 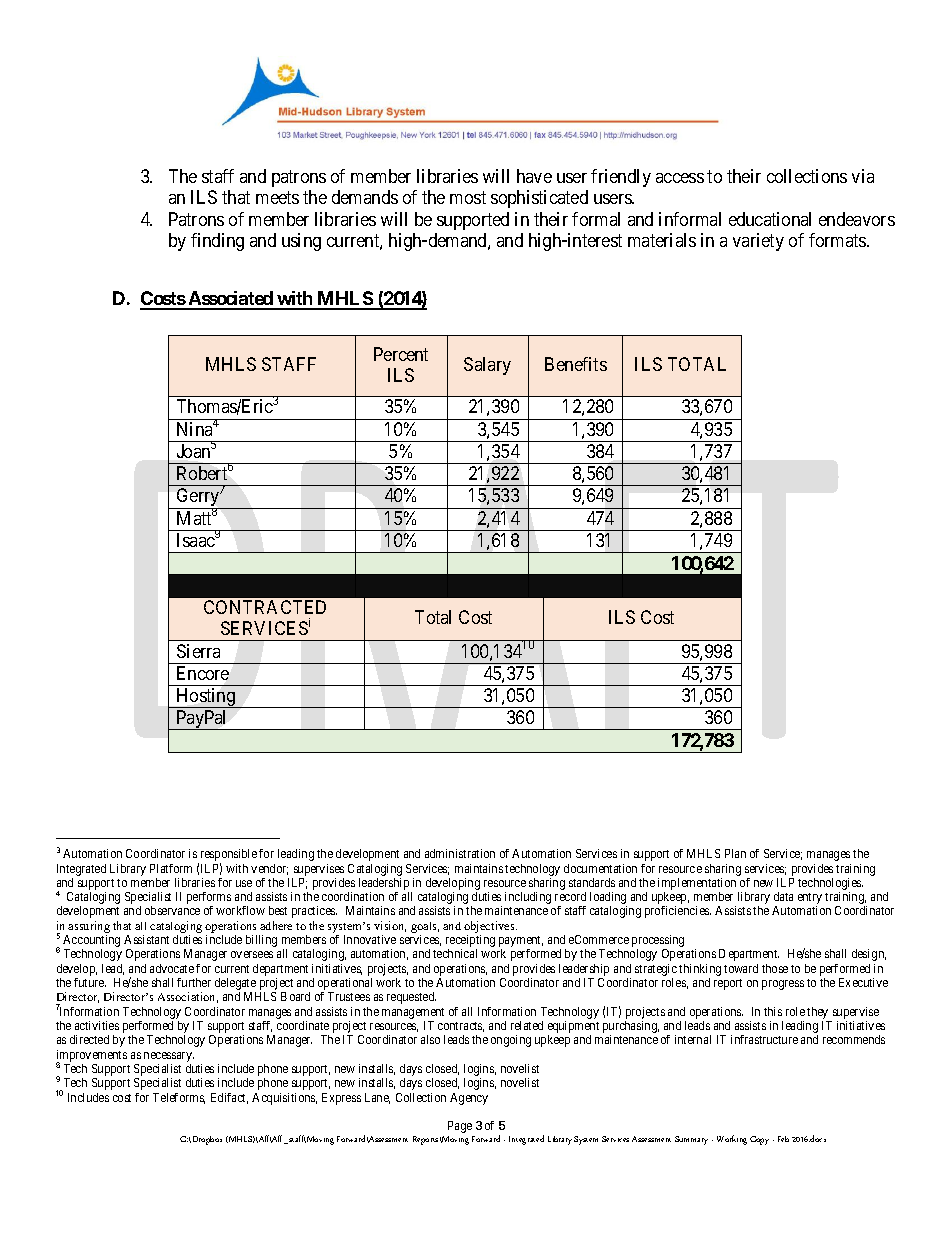 What do you see at coordinates (217, 242) in the image?
I see `finding` at bounding box center [217, 242].
